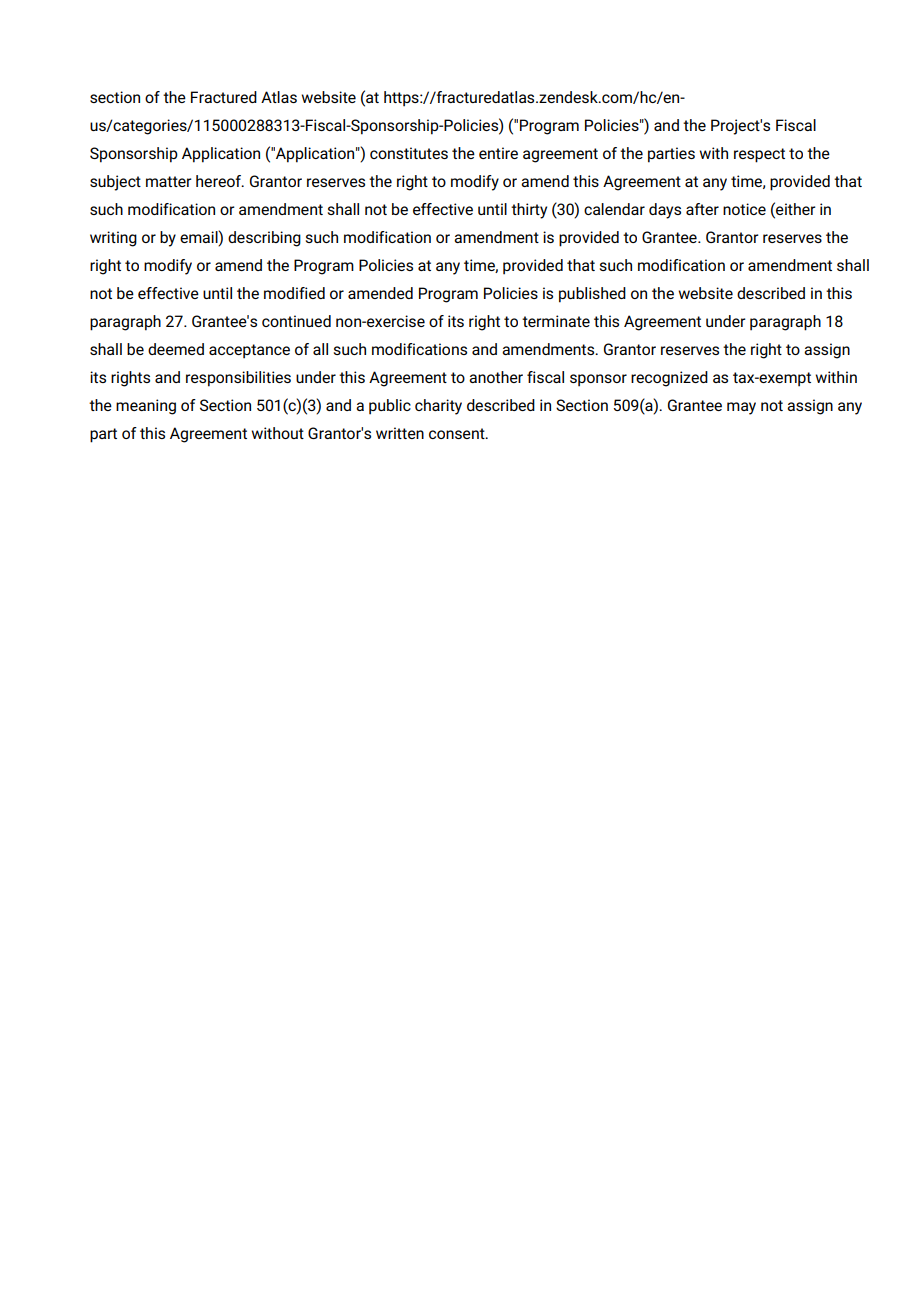  What do you see at coordinates (556, 321) in the screenshot?
I see `terminate` at bounding box center [556, 321].
